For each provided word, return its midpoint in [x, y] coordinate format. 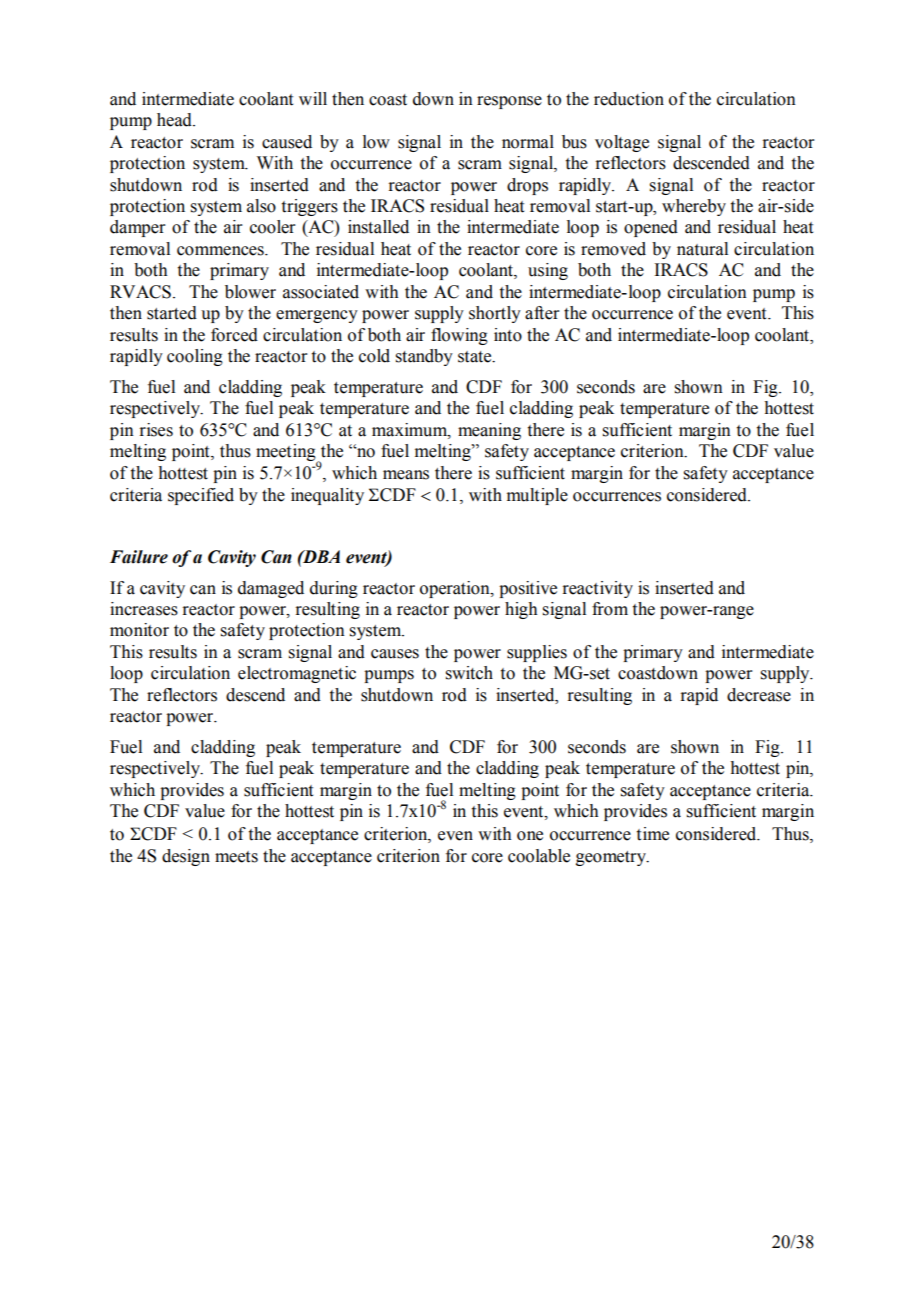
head [175, 120]
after [542, 313]
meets [236, 857]
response [509, 102]
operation [456, 589]
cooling [195, 357]
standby [424, 357]
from [610, 609]
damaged [271, 589]
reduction [629, 99]
